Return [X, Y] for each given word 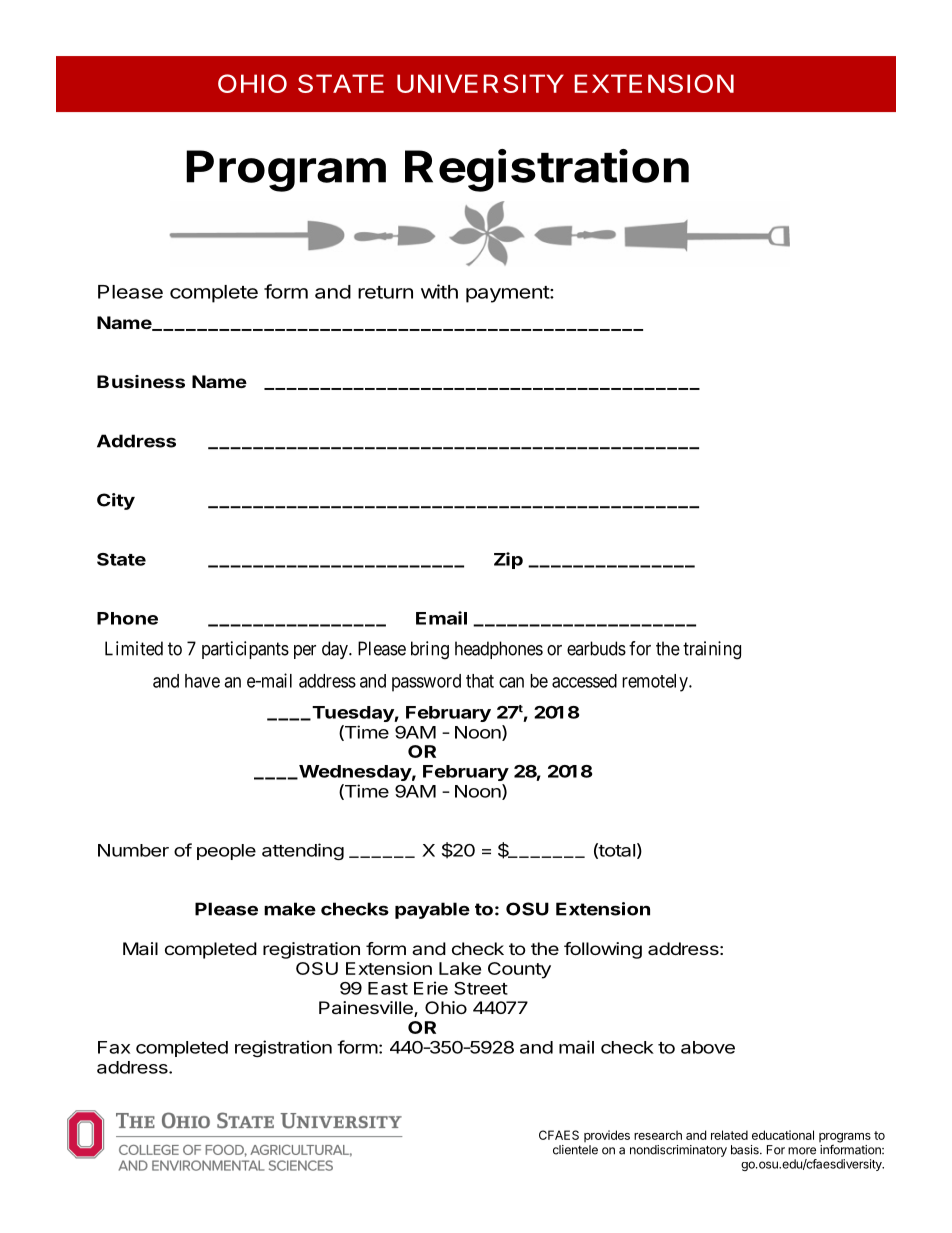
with [439, 291]
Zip [508, 560]
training [712, 650]
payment [508, 294]
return [385, 292]
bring [430, 650]
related [729, 1135]
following [603, 950]
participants [245, 650]
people [226, 852]
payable [432, 910]
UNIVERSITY [480, 83]
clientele [575, 1150]
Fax [114, 1047]
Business [141, 381]
